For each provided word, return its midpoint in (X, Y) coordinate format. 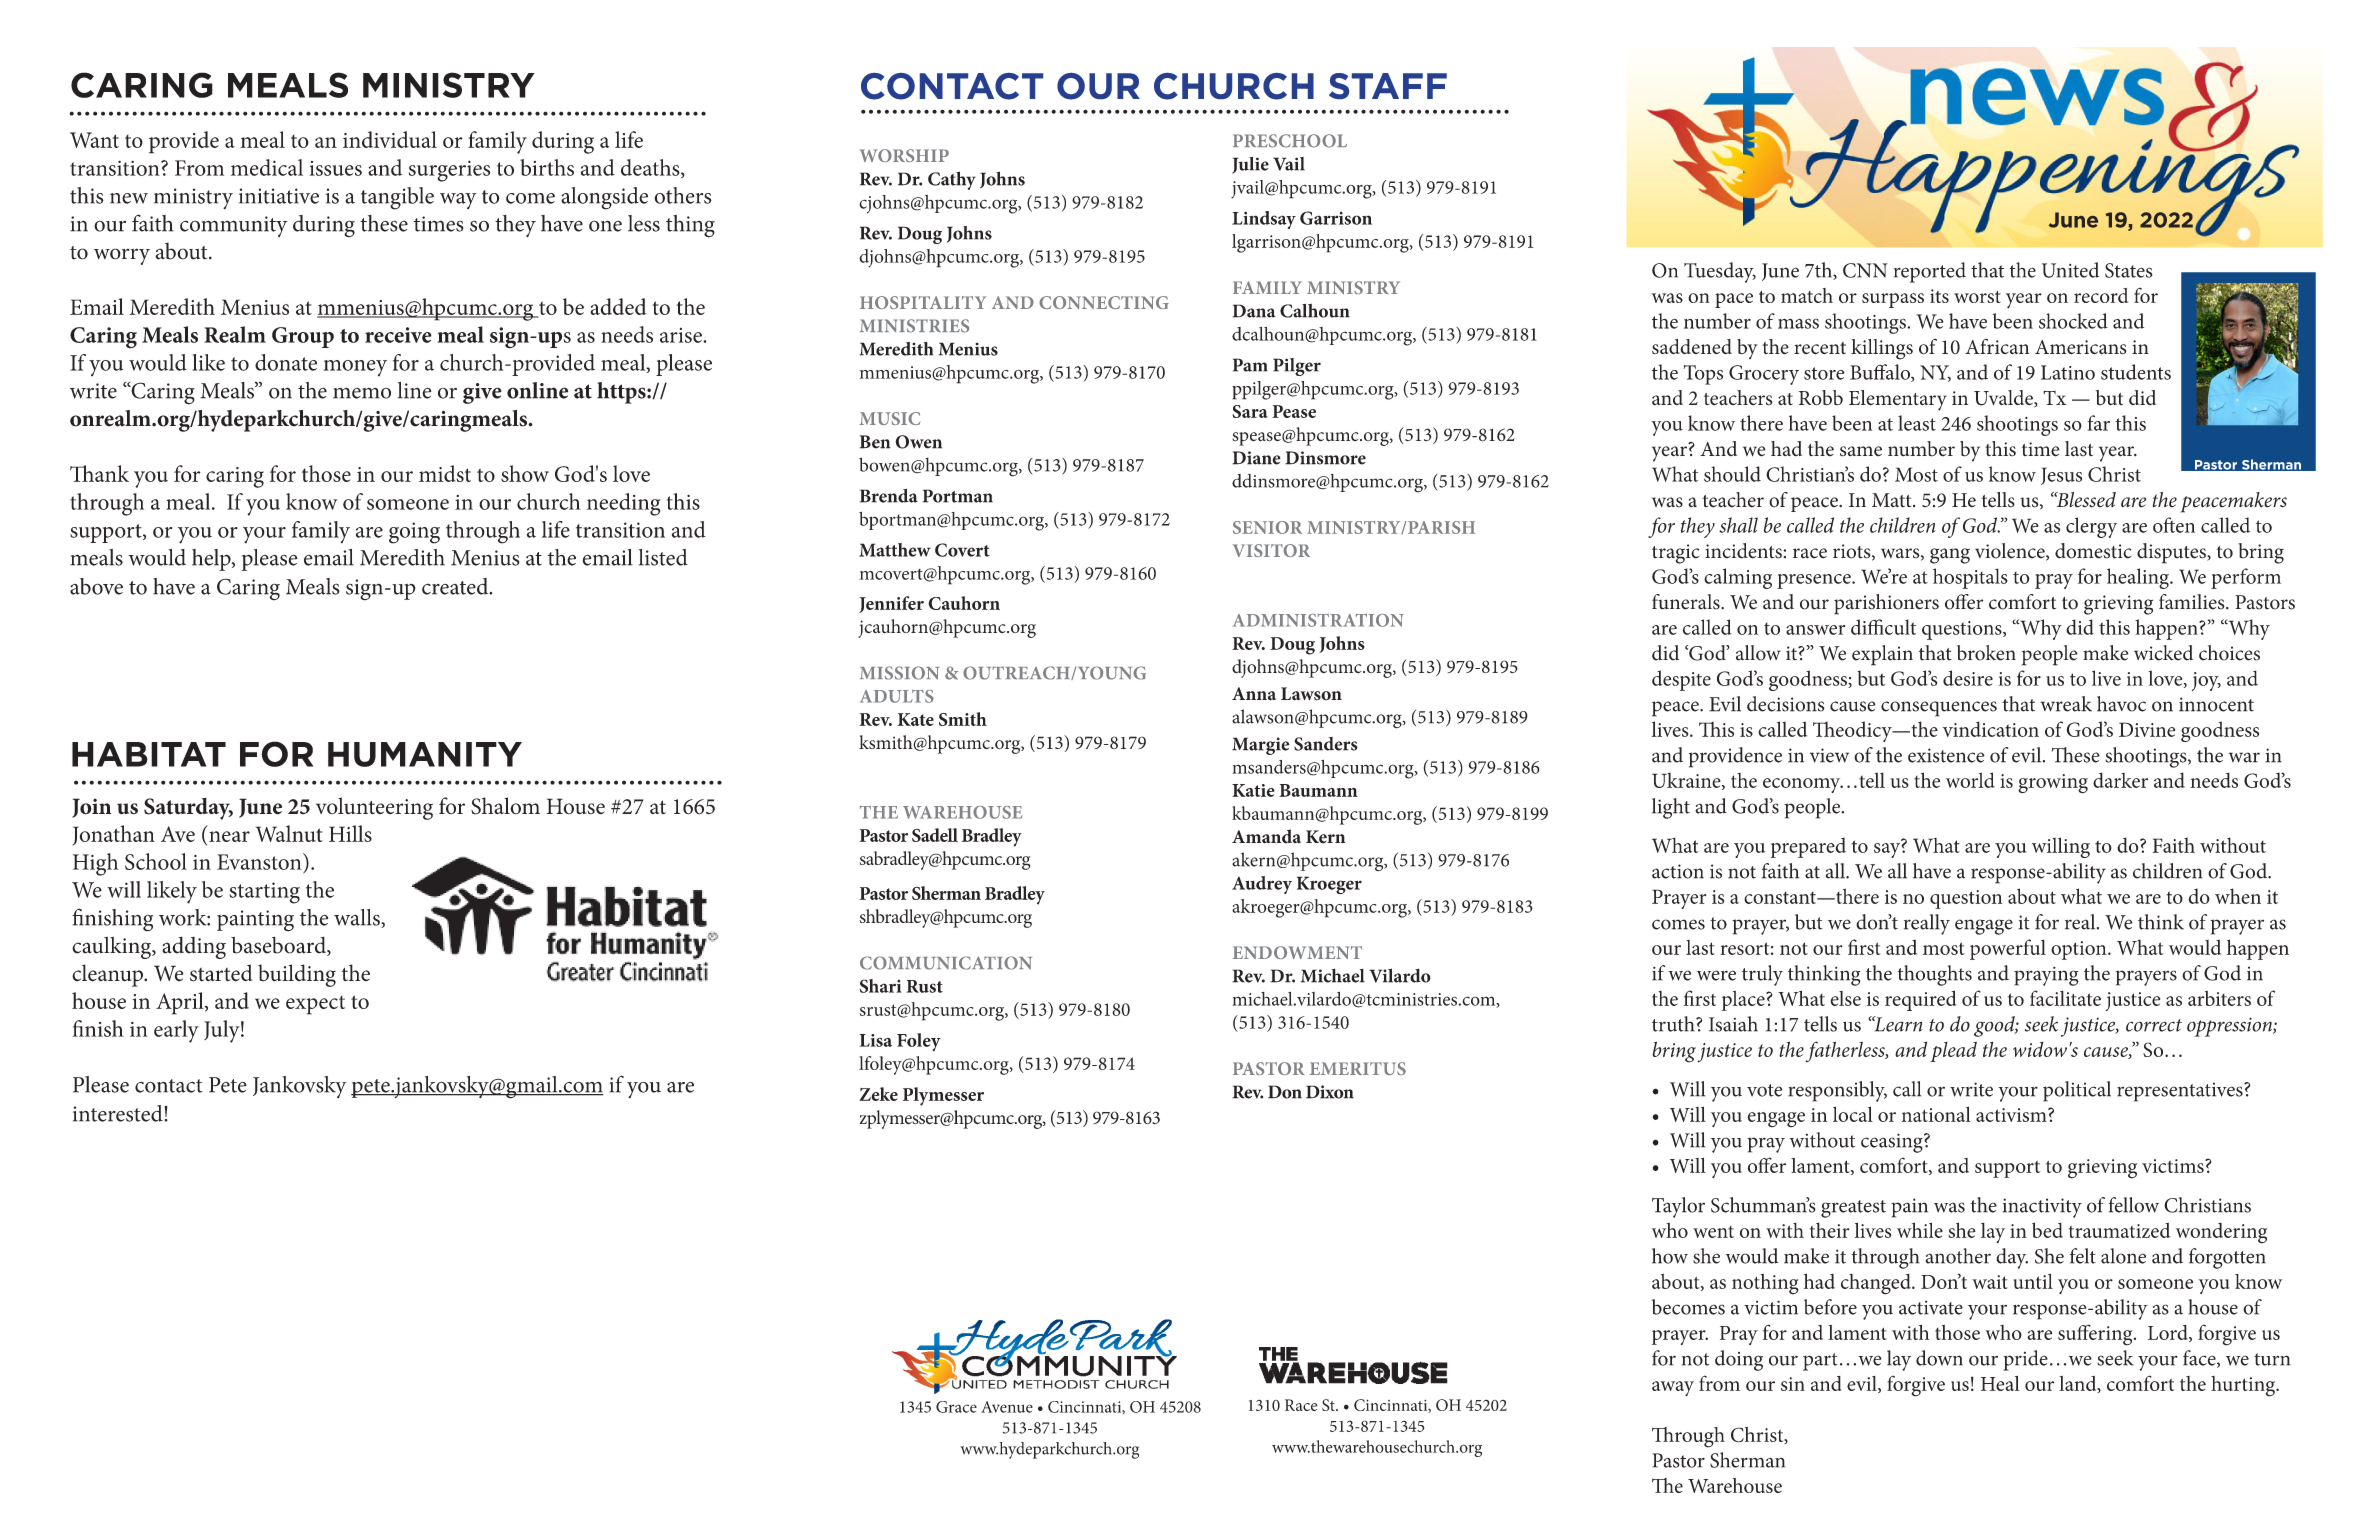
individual (390, 139)
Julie (1250, 165)
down (1939, 1358)
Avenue (1007, 1407)
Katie (1253, 790)
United (2070, 270)
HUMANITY (425, 754)
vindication (1991, 729)
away (1673, 1389)
